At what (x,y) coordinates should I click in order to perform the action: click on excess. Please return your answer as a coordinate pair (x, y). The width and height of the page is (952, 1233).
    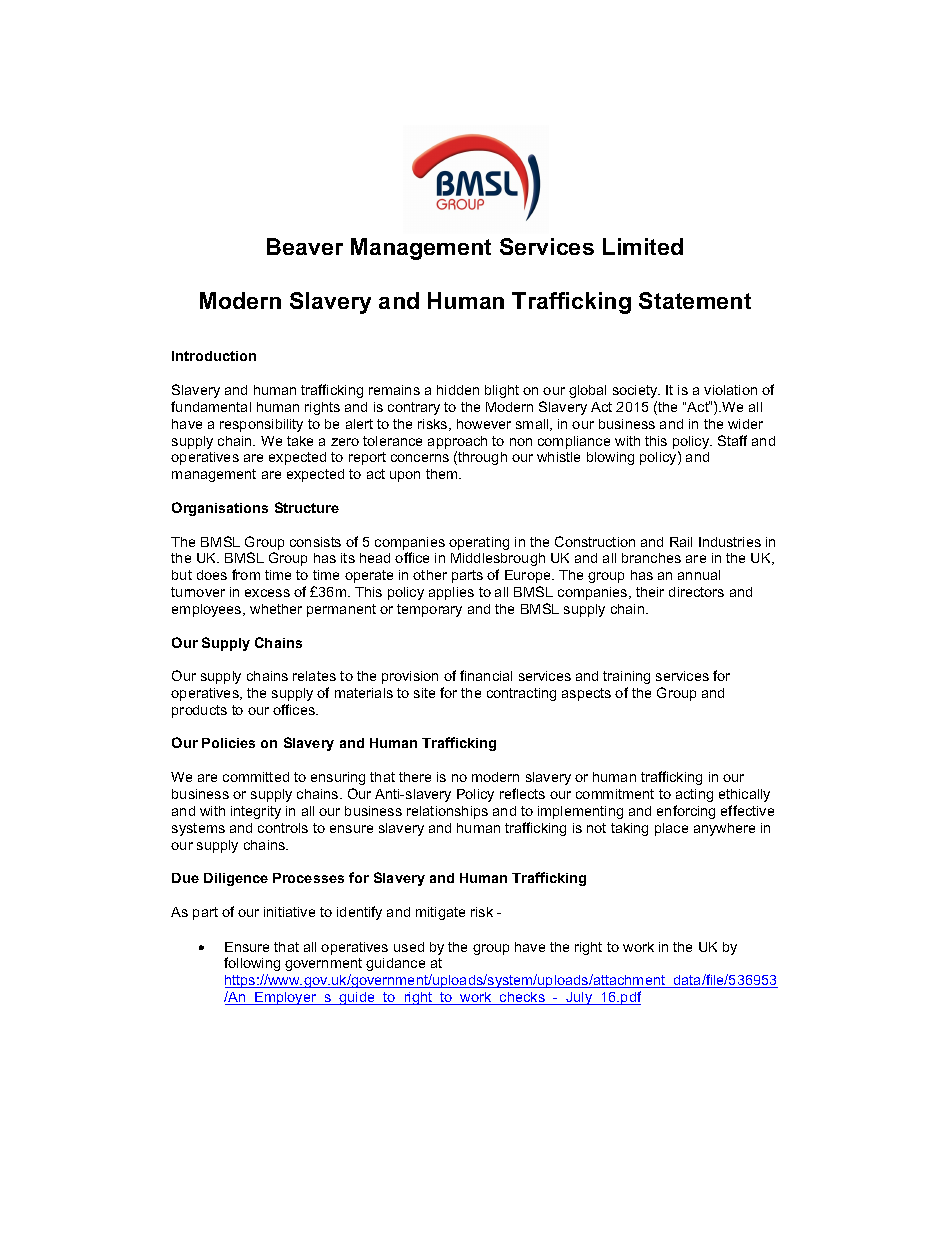
    Looking at the image, I should click on (267, 593).
